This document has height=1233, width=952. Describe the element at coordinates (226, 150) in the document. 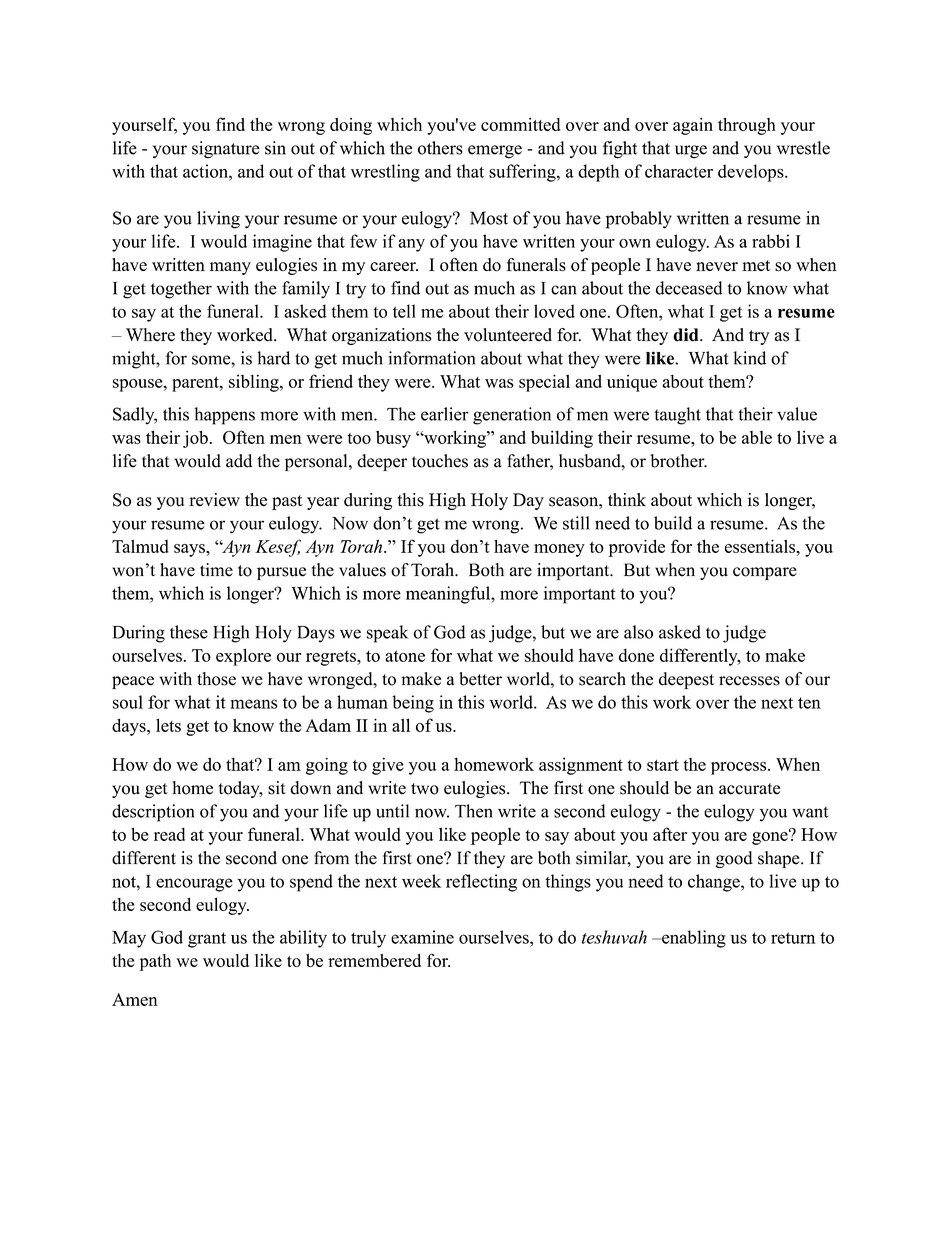

I see `signature` at that location.
